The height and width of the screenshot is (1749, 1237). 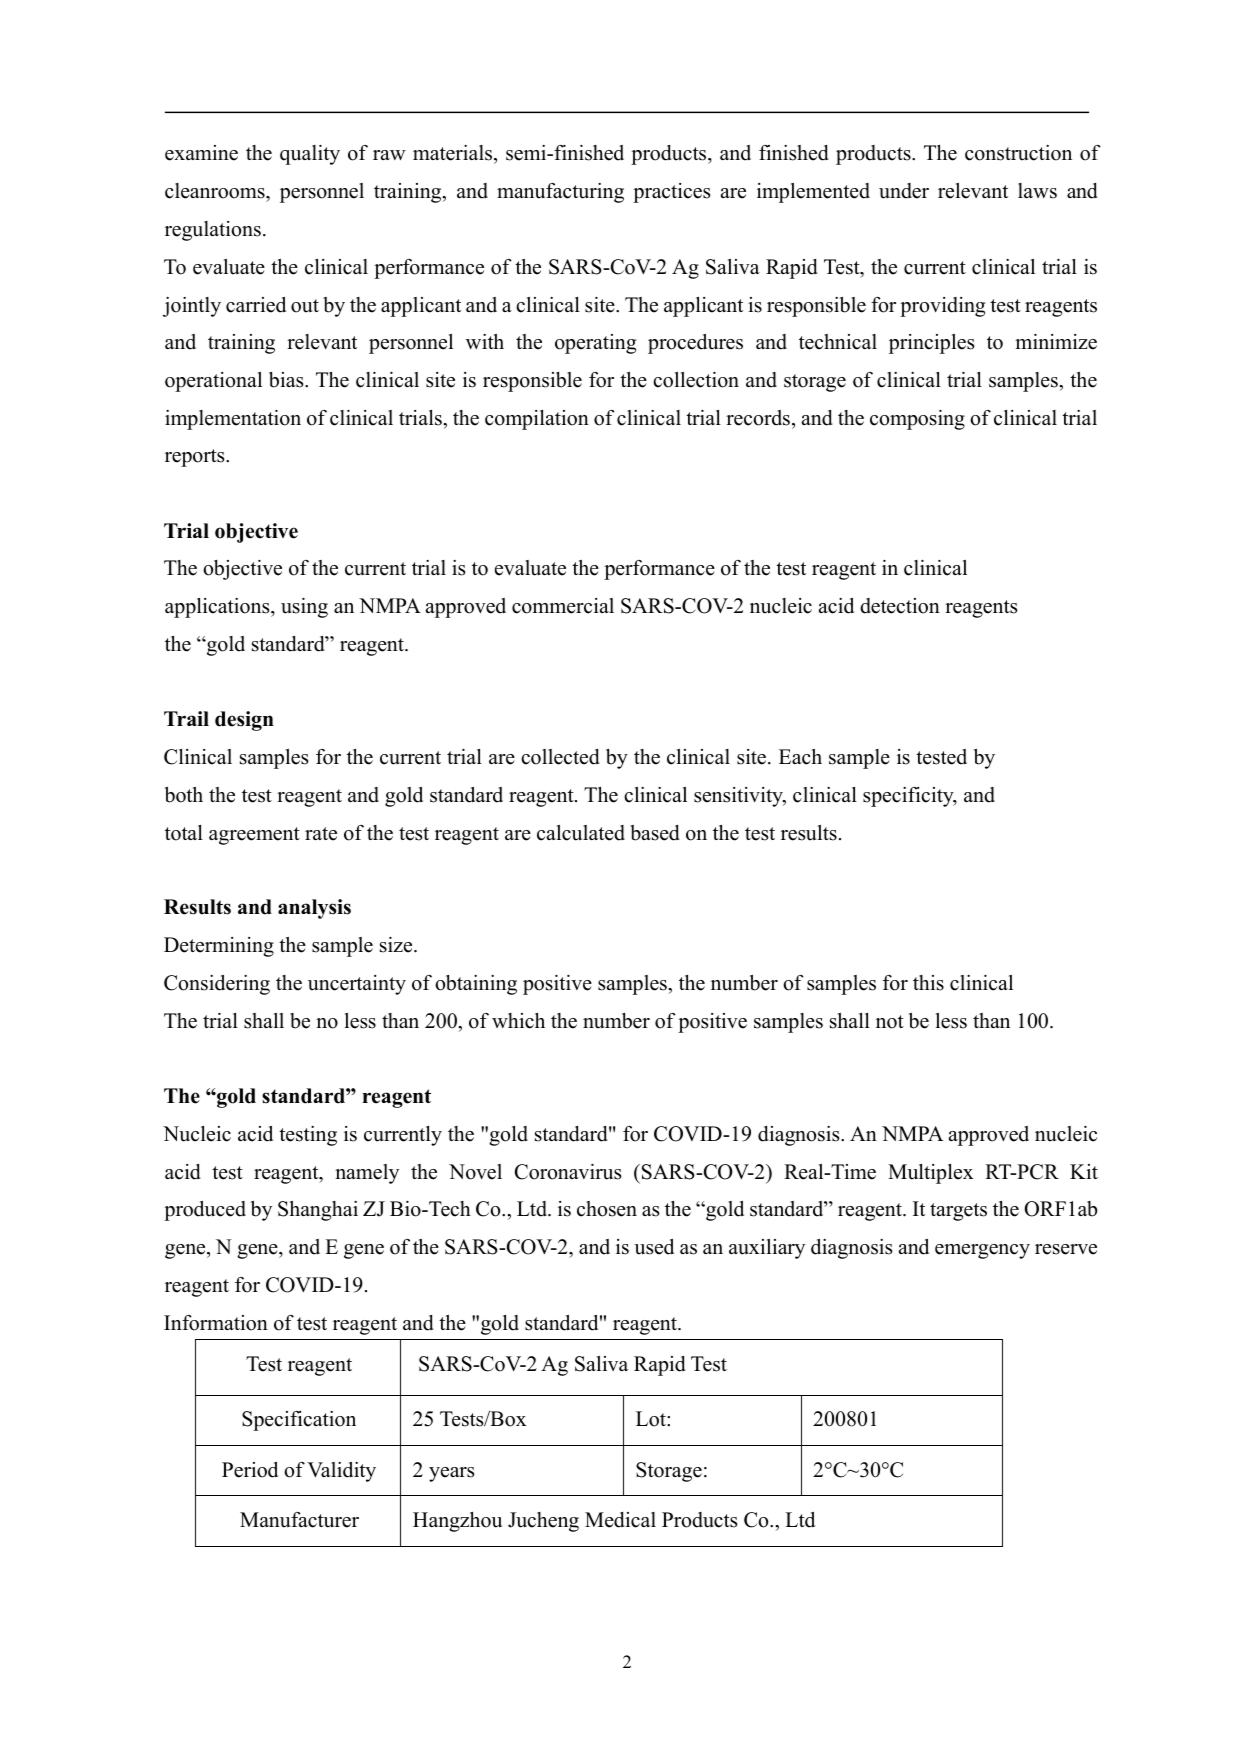 What do you see at coordinates (250, 1470) in the screenshot?
I see `Period` at bounding box center [250, 1470].
